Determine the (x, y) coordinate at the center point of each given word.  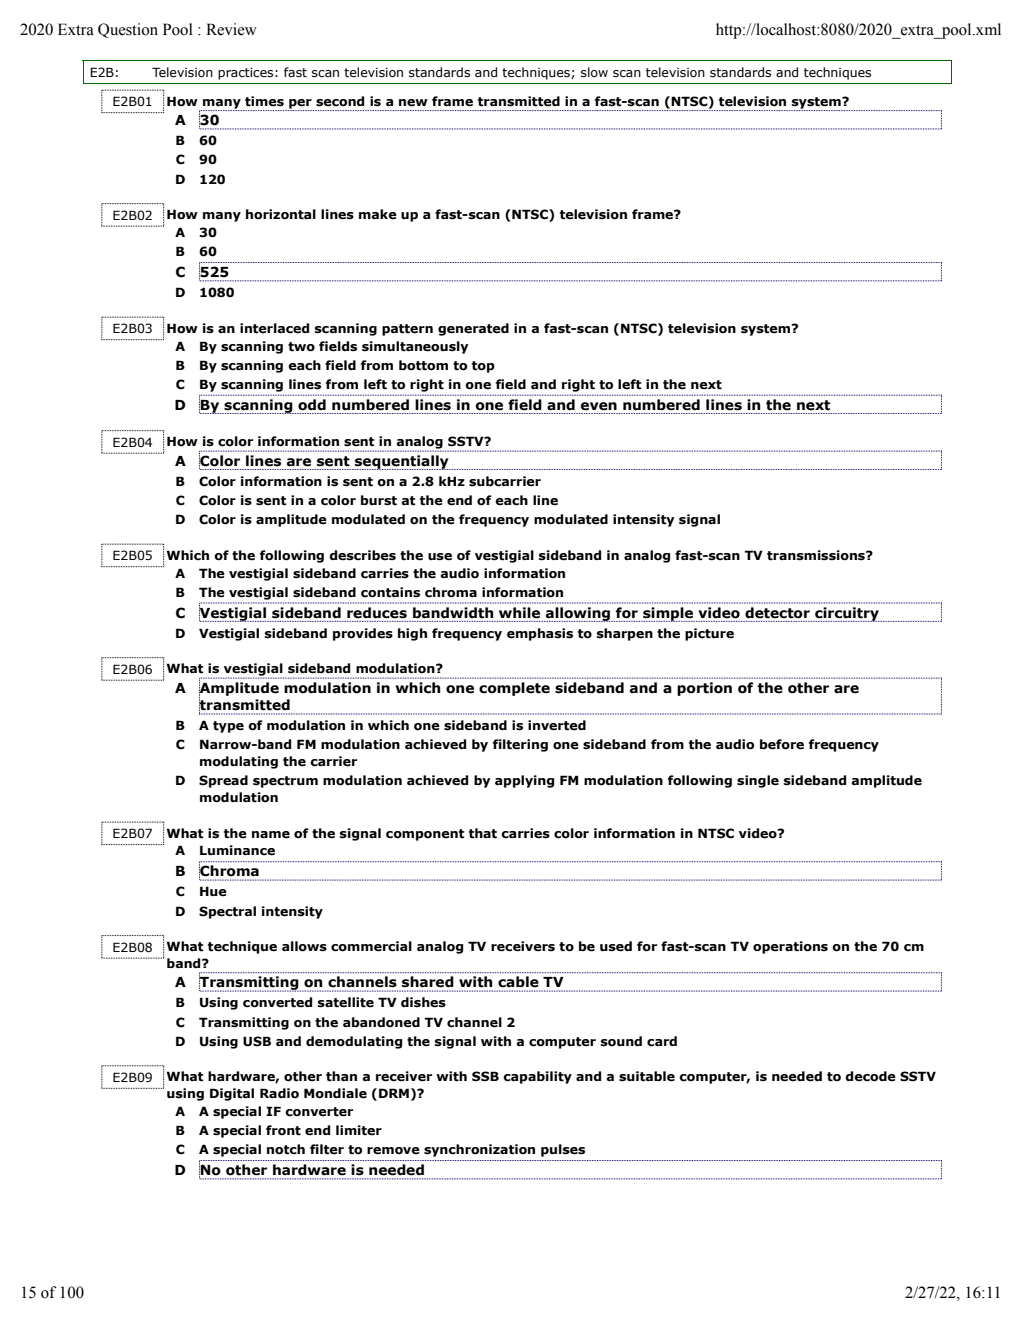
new (413, 103)
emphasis (540, 634)
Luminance (237, 850)
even (599, 406)
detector (777, 612)
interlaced (274, 328)
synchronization (479, 1150)
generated (473, 329)
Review (231, 29)
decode (870, 1076)
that (483, 833)
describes (362, 555)
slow (594, 72)
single (758, 781)
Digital (232, 1094)
